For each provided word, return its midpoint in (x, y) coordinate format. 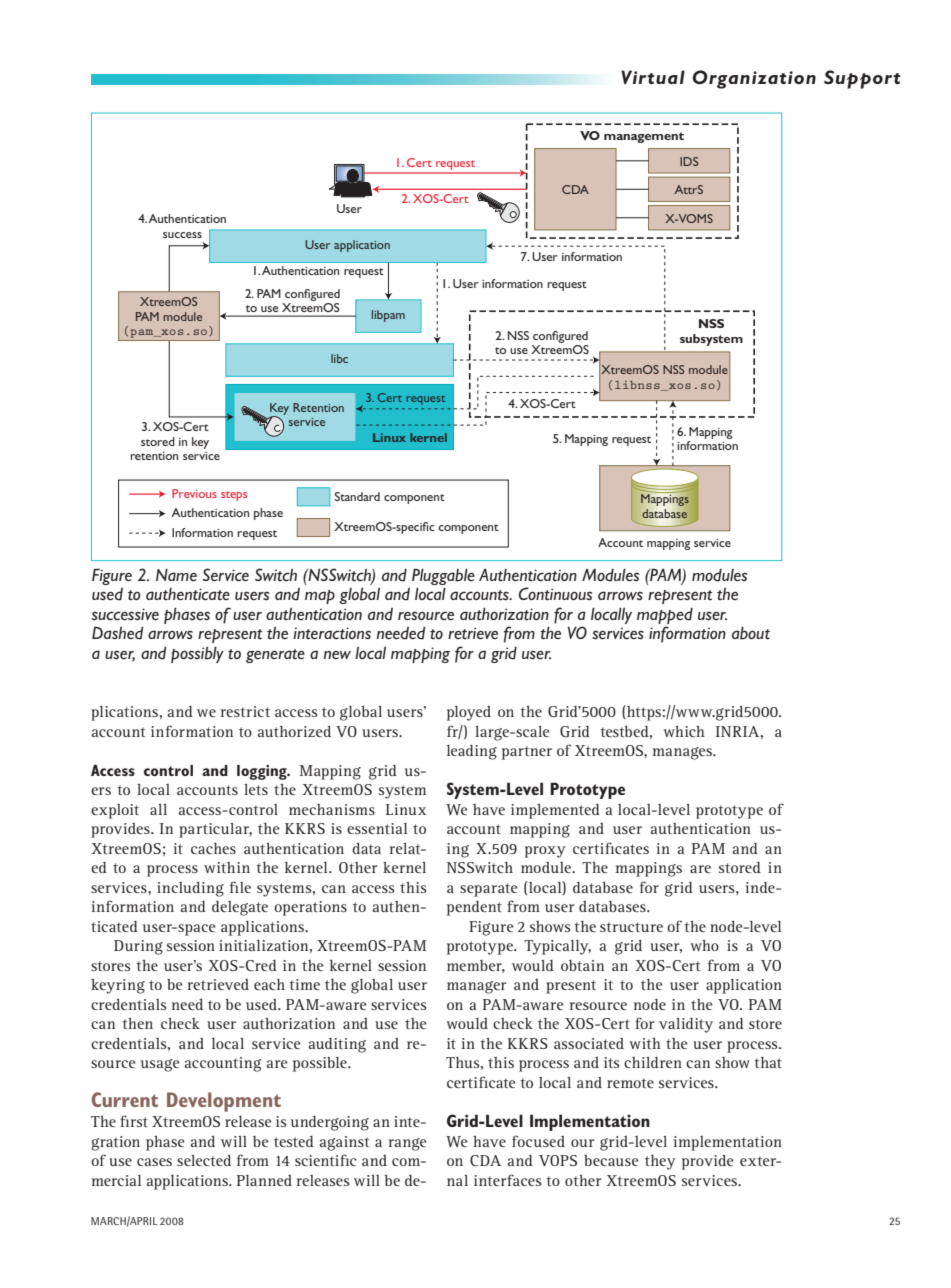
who (704, 945)
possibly (197, 654)
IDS (689, 161)
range (407, 1144)
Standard (357, 496)
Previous (194, 493)
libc (339, 358)
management (644, 137)
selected (204, 1160)
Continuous (556, 594)
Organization (754, 79)
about (751, 633)
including (190, 889)
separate (488, 890)
